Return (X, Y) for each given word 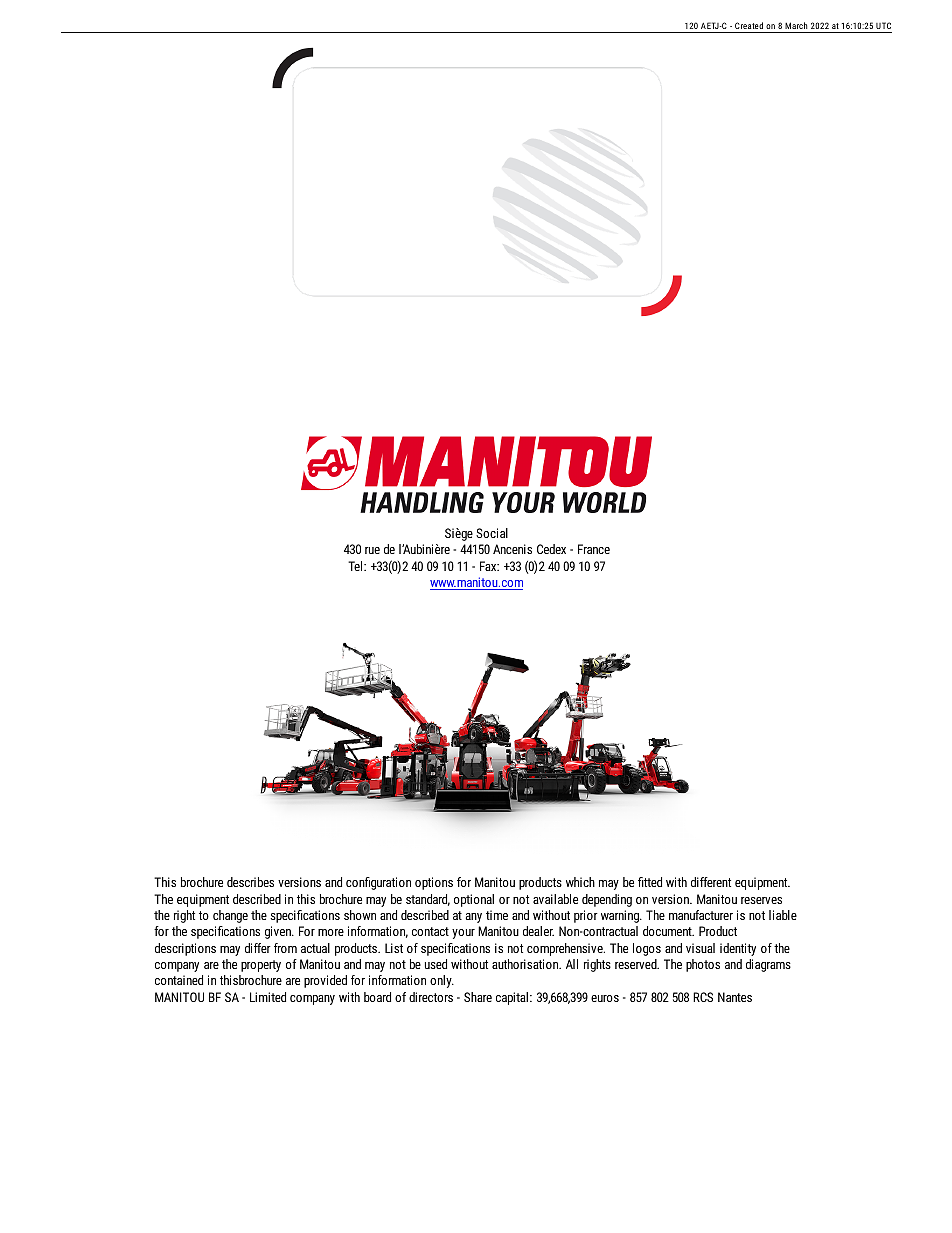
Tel (356, 566)
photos (703, 965)
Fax (489, 566)
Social (492, 533)
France (594, 549)
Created (749, 27)
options (434, 883)
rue (372, 550)
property (261, 966)
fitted (650, 882)
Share (478, 997)
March (796, 27)
